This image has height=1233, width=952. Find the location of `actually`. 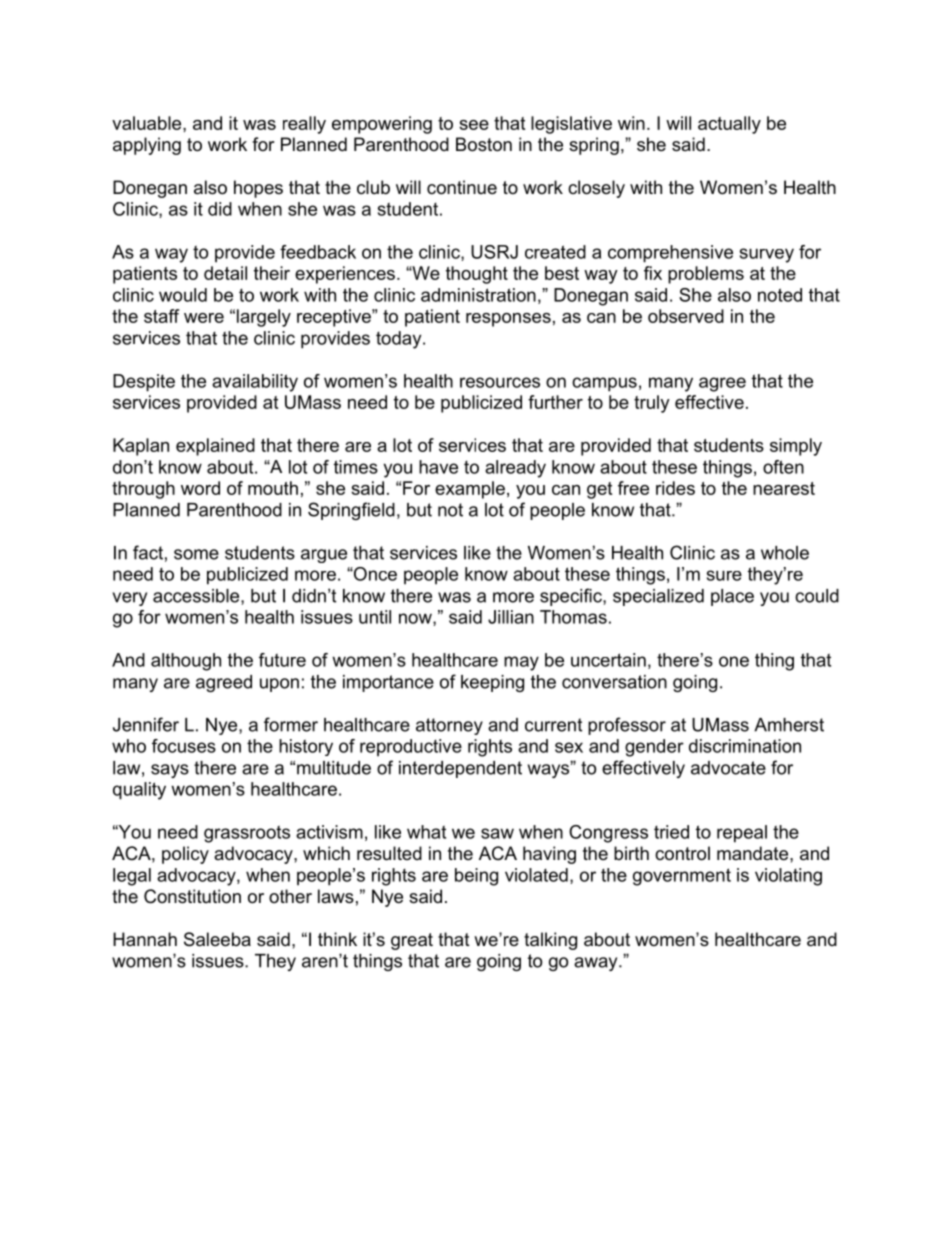

actually is located at coordinates (729, 125).
